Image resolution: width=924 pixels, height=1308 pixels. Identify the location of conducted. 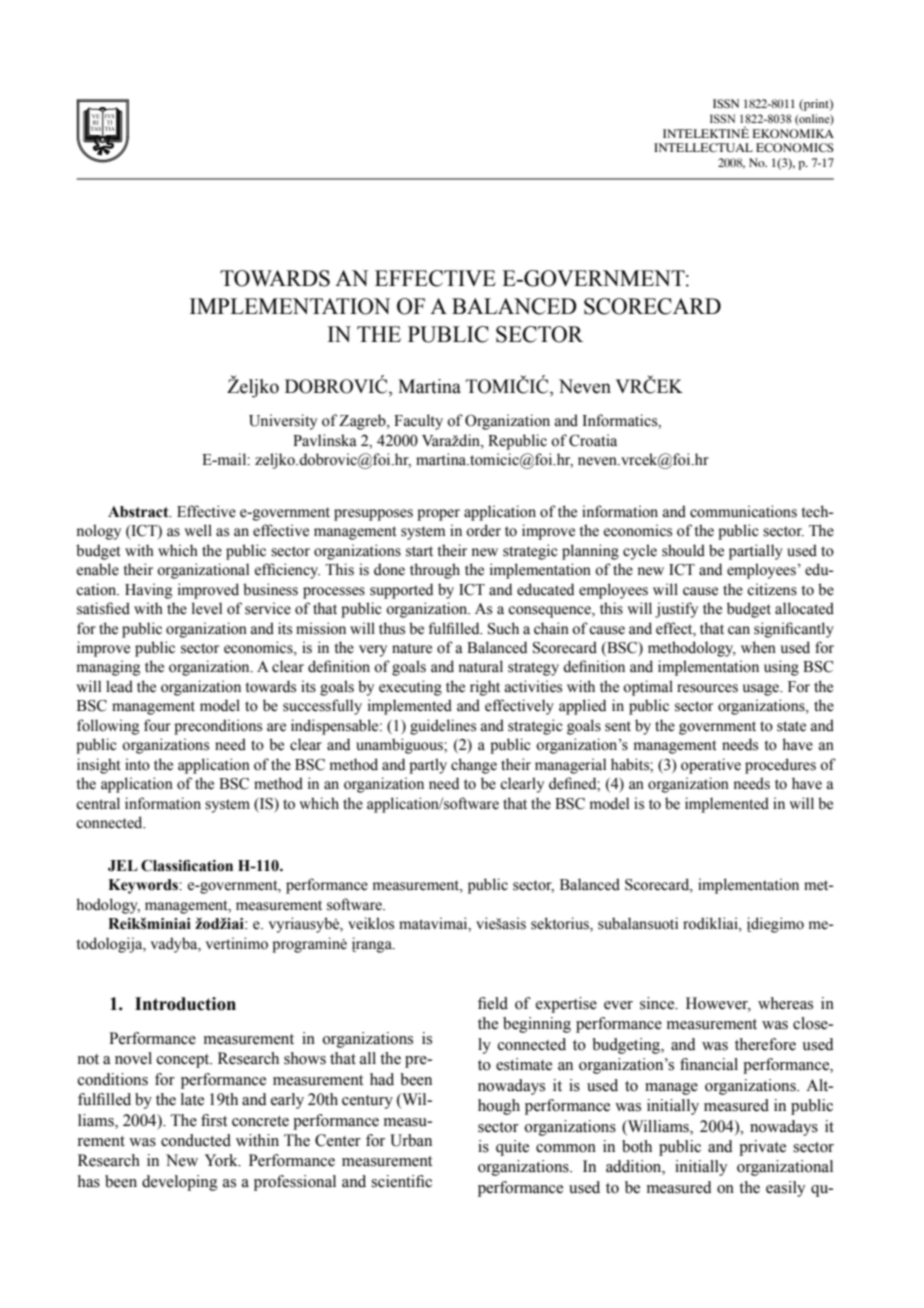
(196, 1140).
